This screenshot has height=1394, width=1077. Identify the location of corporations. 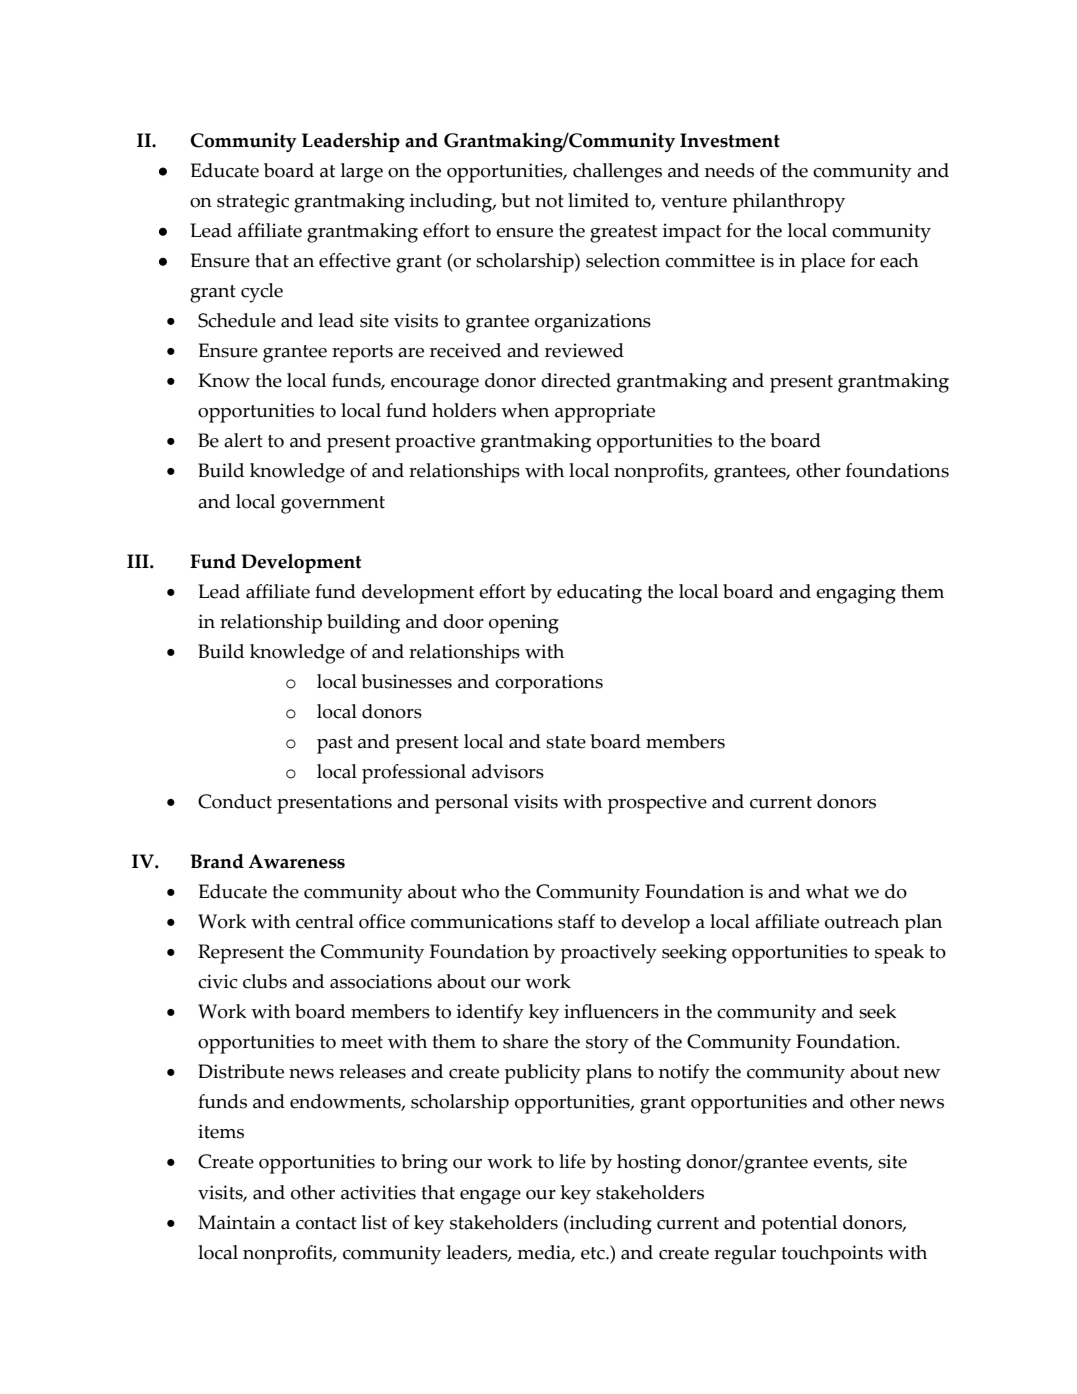
(549, 684).
